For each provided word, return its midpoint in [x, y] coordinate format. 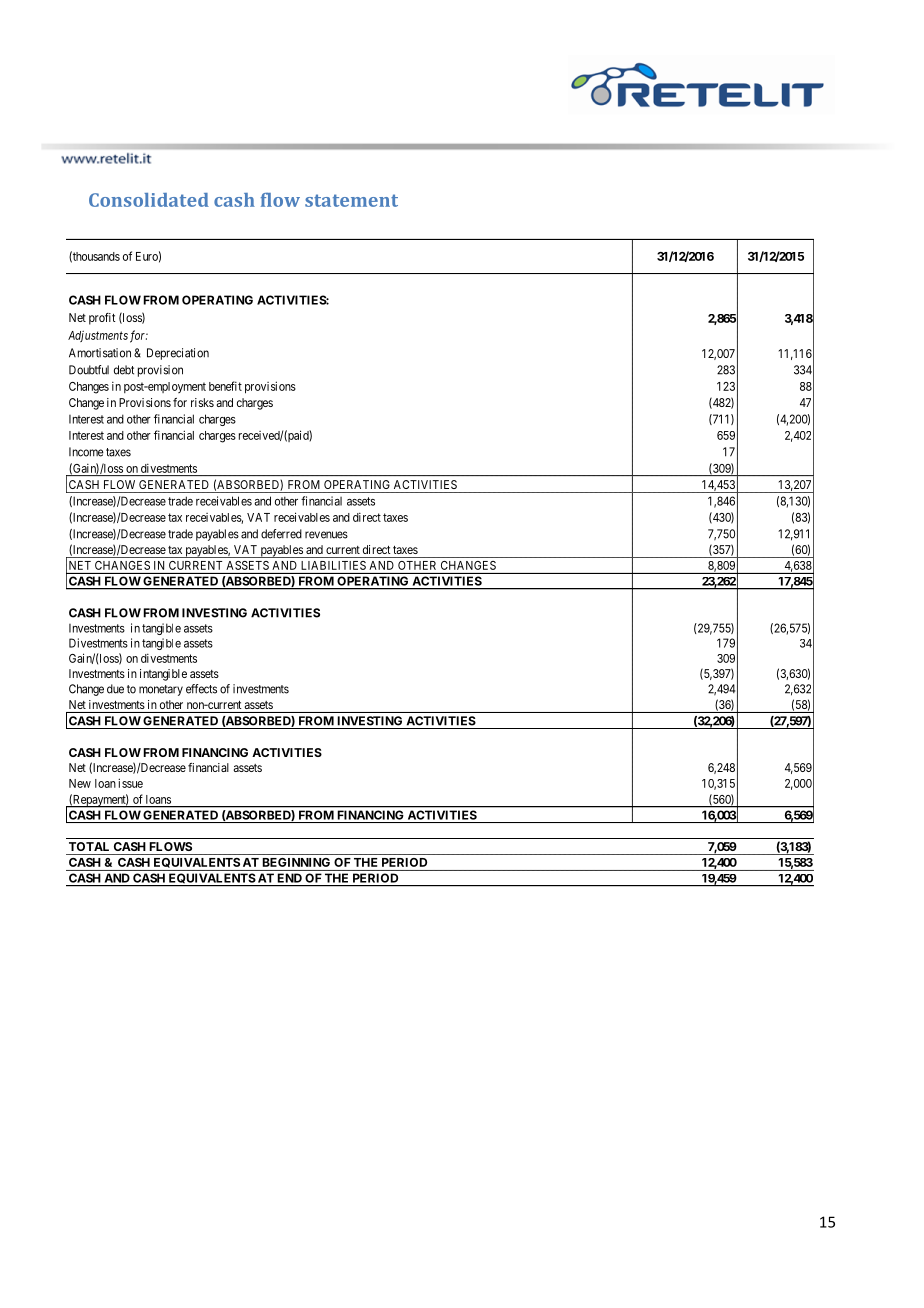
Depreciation [178, 354]
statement [351, 200]
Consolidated [149, 200]
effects [201, 689]
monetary [161, 690]
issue [130, 783]
